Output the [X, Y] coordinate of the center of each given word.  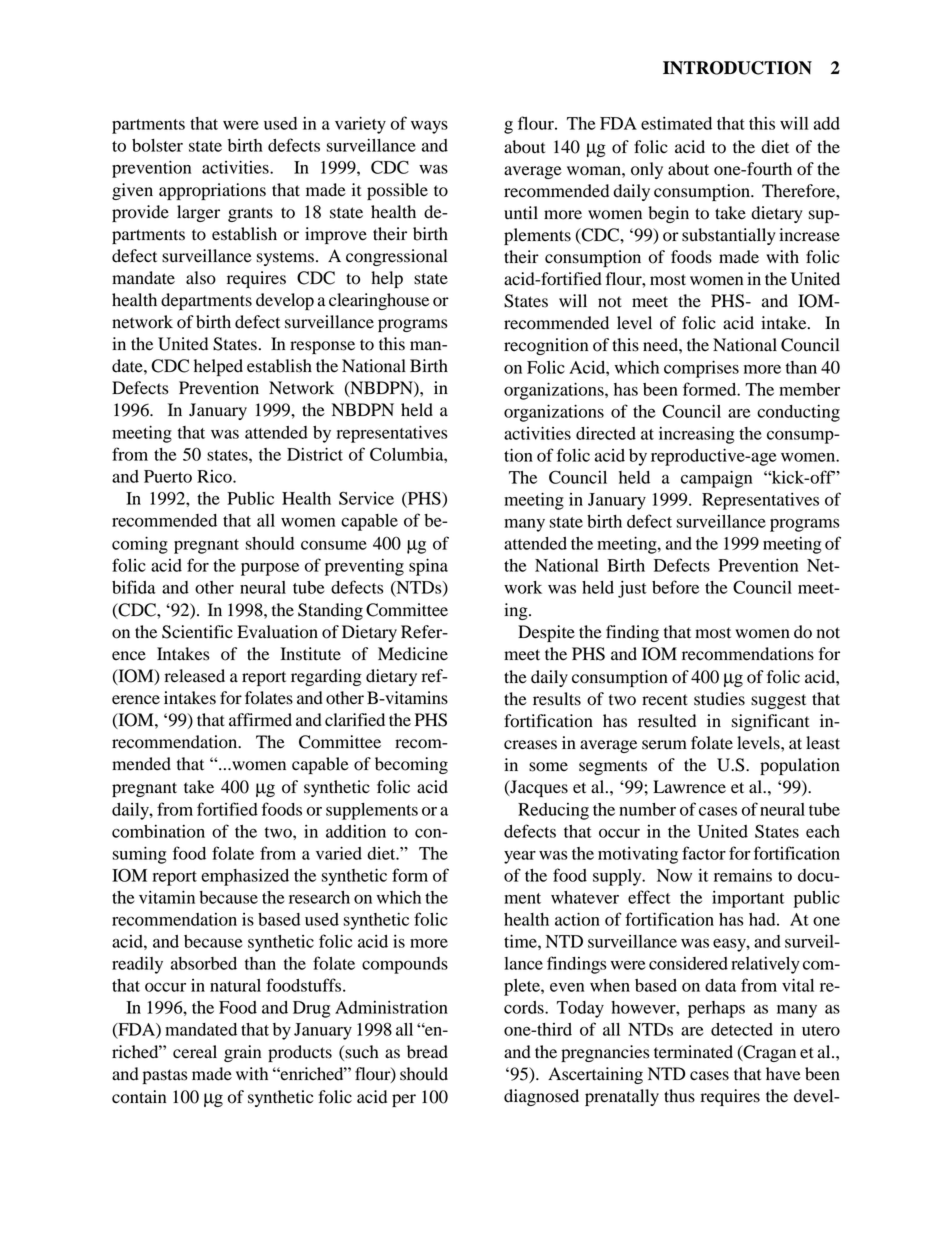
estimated [676, 123]
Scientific [197, 632]
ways [429, 127]
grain [242, 1053]
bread [427, 1052]
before [675, 587]
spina [428, 567]
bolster [157, 145]
